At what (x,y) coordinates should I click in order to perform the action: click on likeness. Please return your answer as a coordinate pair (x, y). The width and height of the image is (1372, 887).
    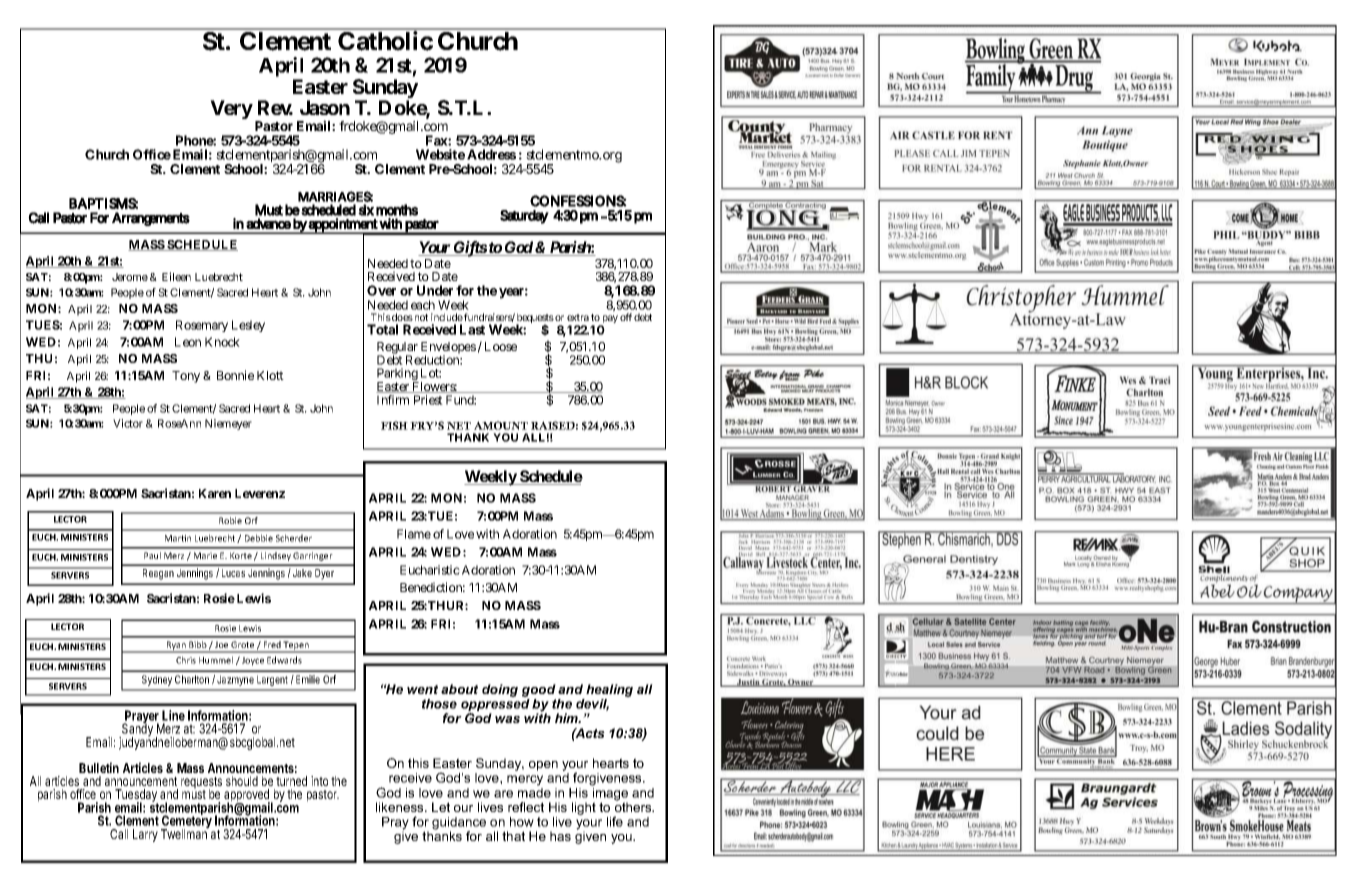
    Looking at the image, I should click on (401, 807).
